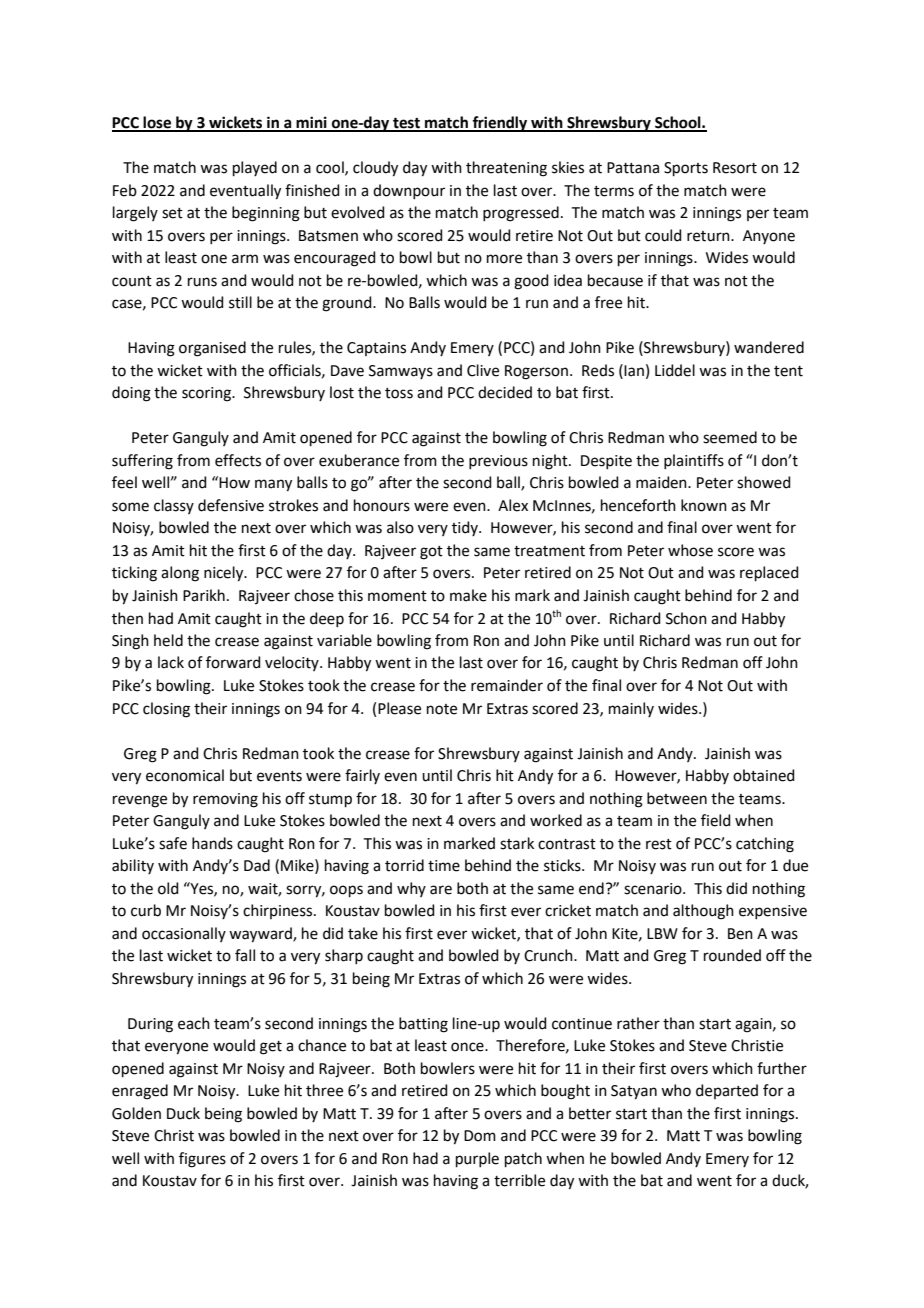 This image has width=924, height=1308. Describe the element at coordinates (686, 618) in the image. I see `Schon` at that location.
